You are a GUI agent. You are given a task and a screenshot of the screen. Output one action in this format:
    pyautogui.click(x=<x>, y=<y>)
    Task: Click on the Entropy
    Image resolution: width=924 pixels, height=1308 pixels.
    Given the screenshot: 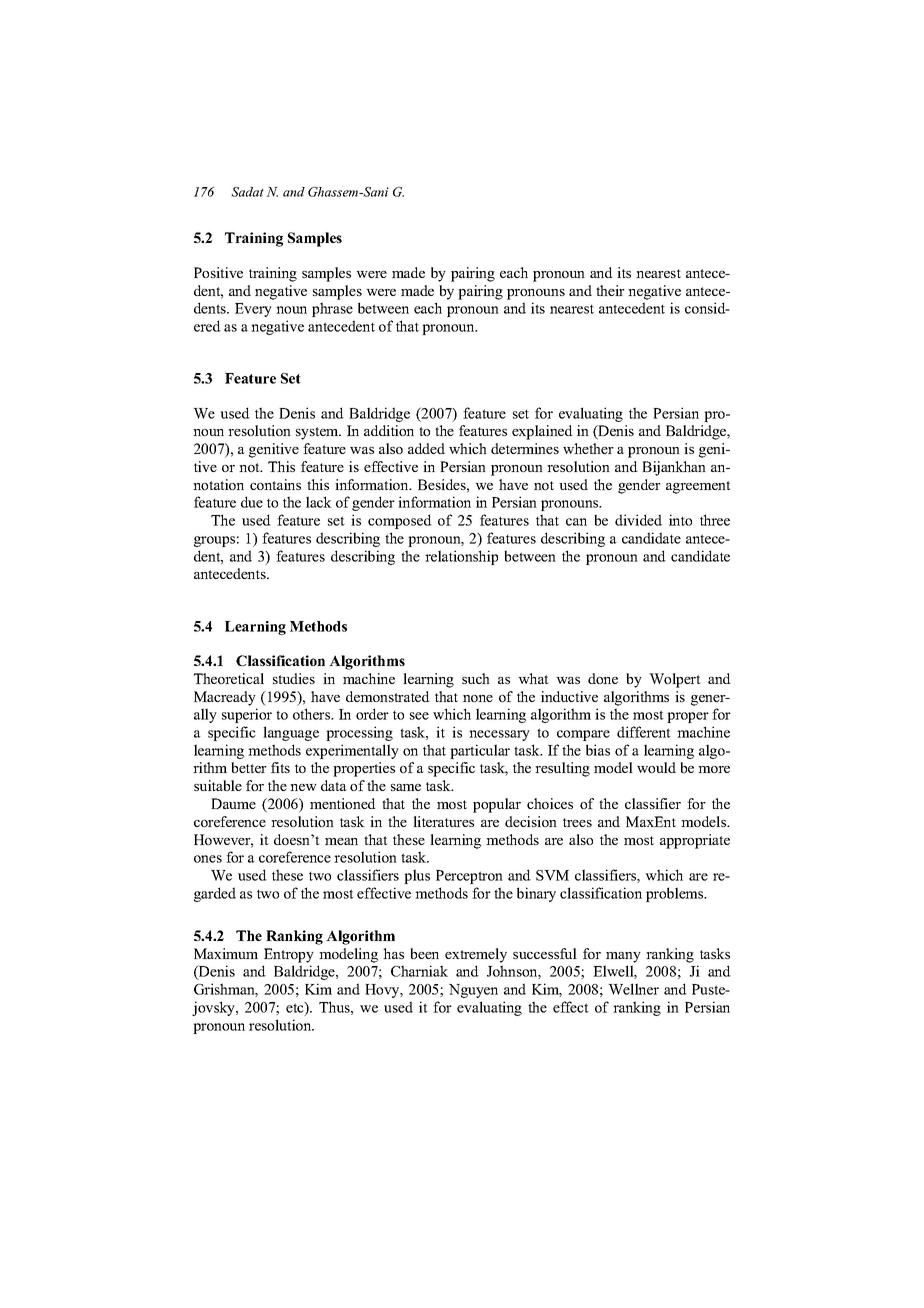 What is the action you would take?
    pyautogui.click(x=289, y=955)
